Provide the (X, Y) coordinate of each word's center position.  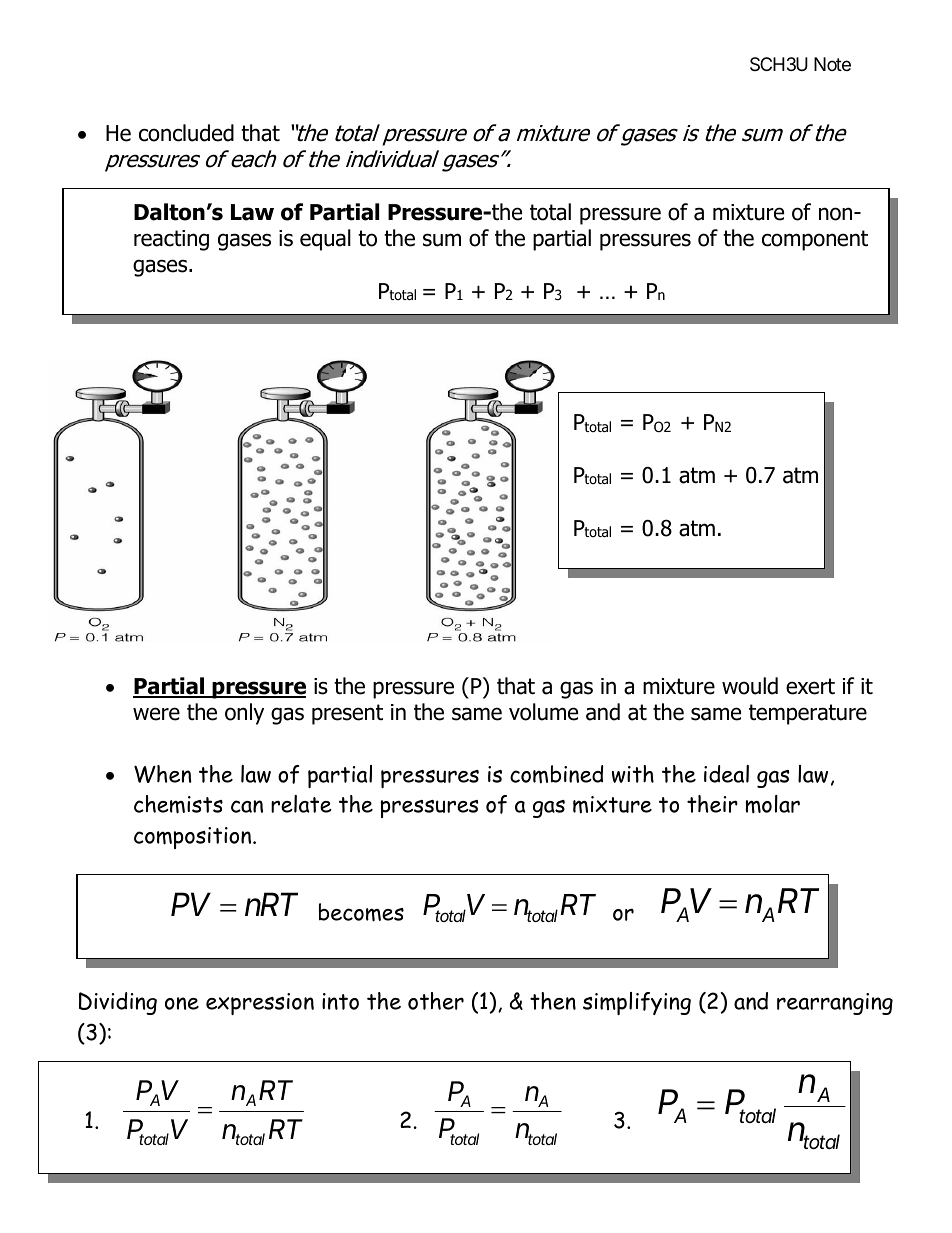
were (156, 714)
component (815, 240)
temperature (808, 714)
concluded (186, 133)
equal (325, 240)
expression (260, 1004)
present (347, 714)
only (244, 714)
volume (543, 712)
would (750, 686)
